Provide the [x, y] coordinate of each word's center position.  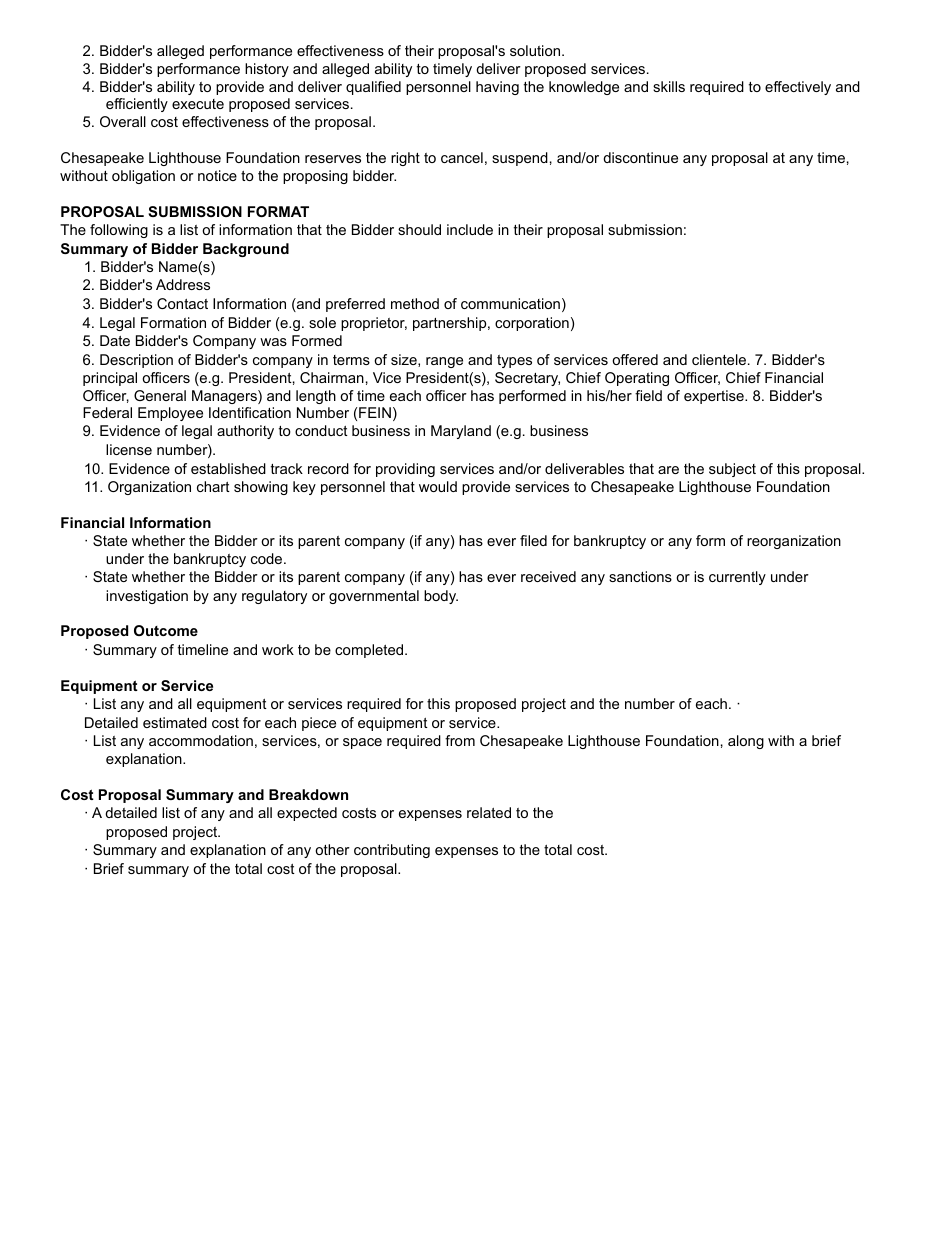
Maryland [461, 432]
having [497, 88]
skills [669, 86]
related [489, 812]
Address [183, 284]
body [441, 597]
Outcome [166, 630]
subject [732, 470]
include [470, 229]
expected [307, 814]
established [228, 468]
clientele [719, 359]
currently [737, 578]
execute [198, 104]
